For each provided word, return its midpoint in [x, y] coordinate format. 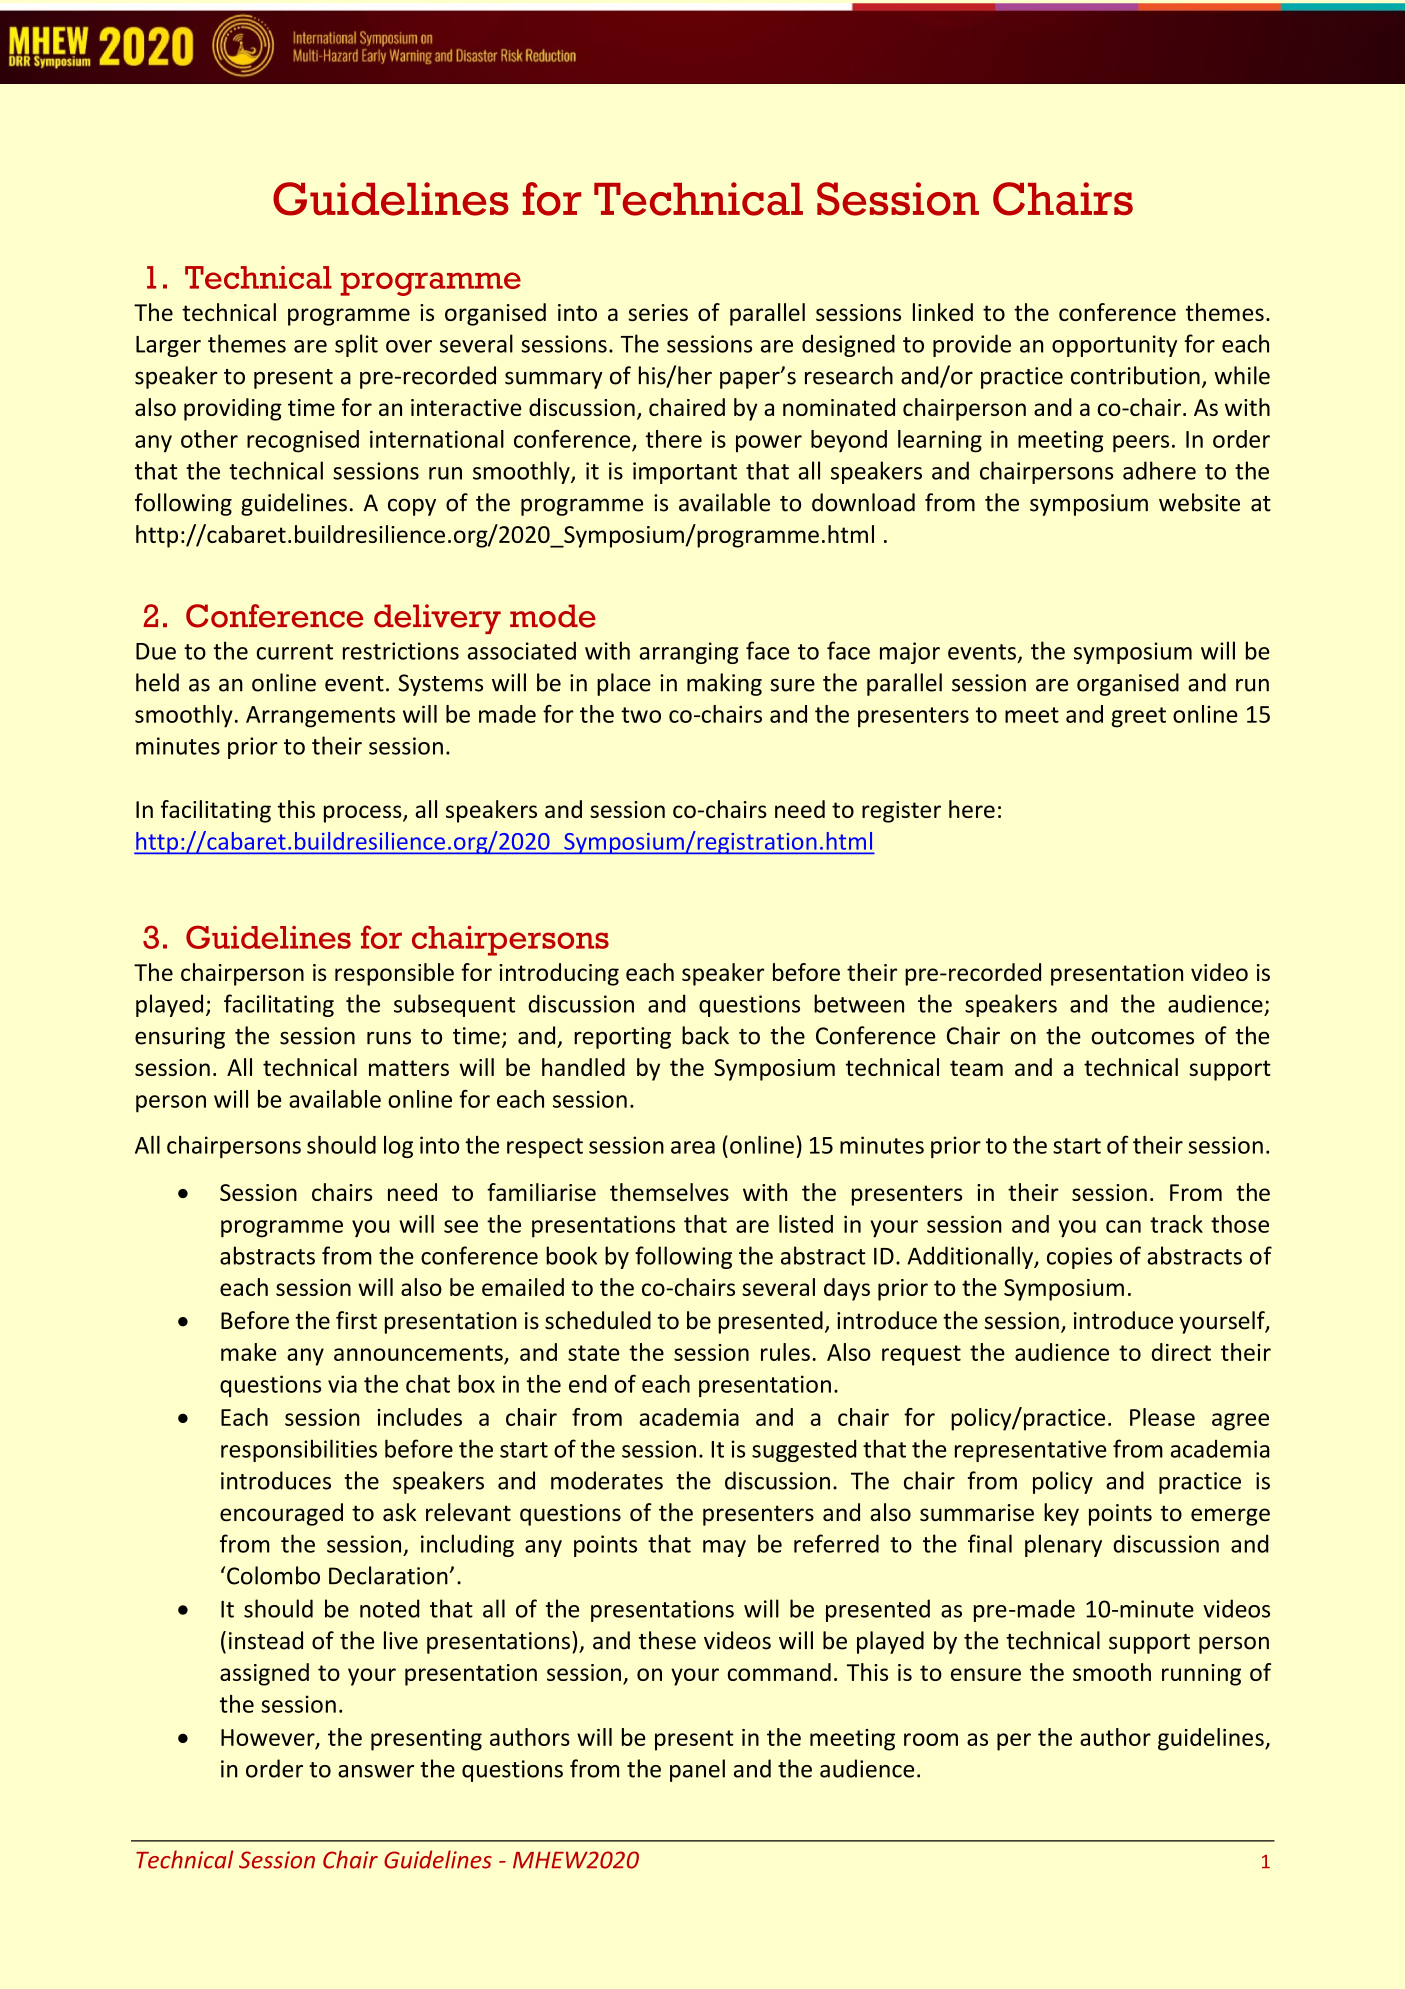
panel [697, 1770]
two [641, 715]
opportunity [1114, 346]
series [658, 312]
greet [1138, 717]
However [269, 1738]
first [356, 1320]
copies [1079, 1258]
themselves [669, 1192]
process [364, 814]
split [356, 345]
